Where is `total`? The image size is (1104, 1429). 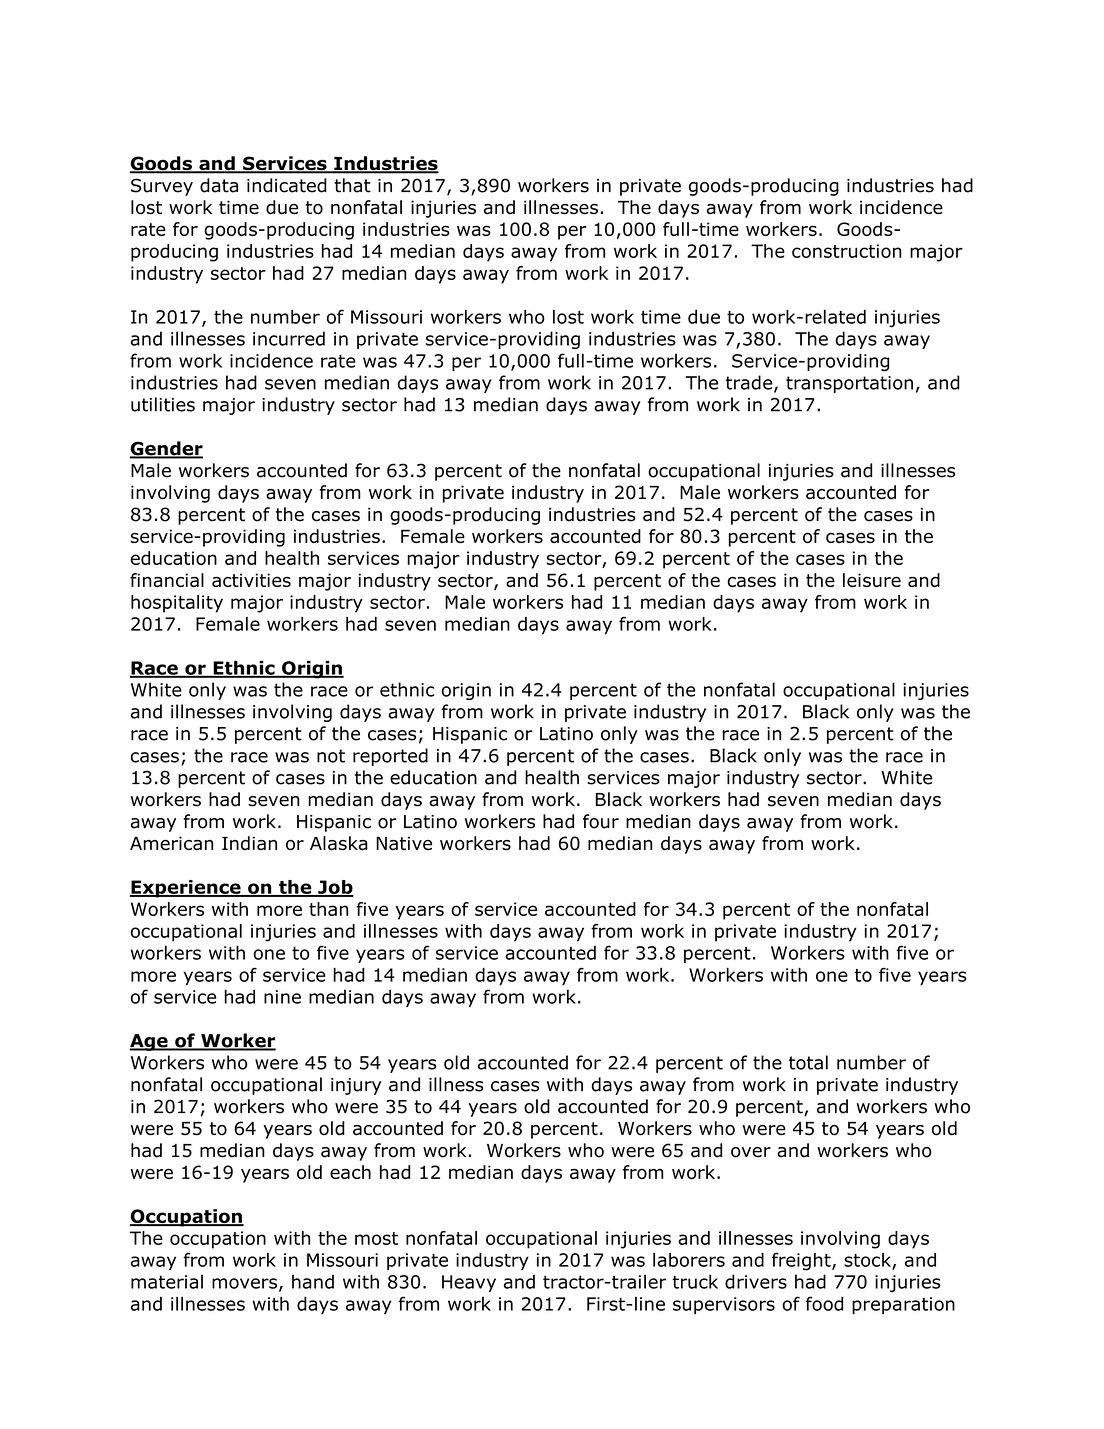 total is located at coordinates (808, 1062).
